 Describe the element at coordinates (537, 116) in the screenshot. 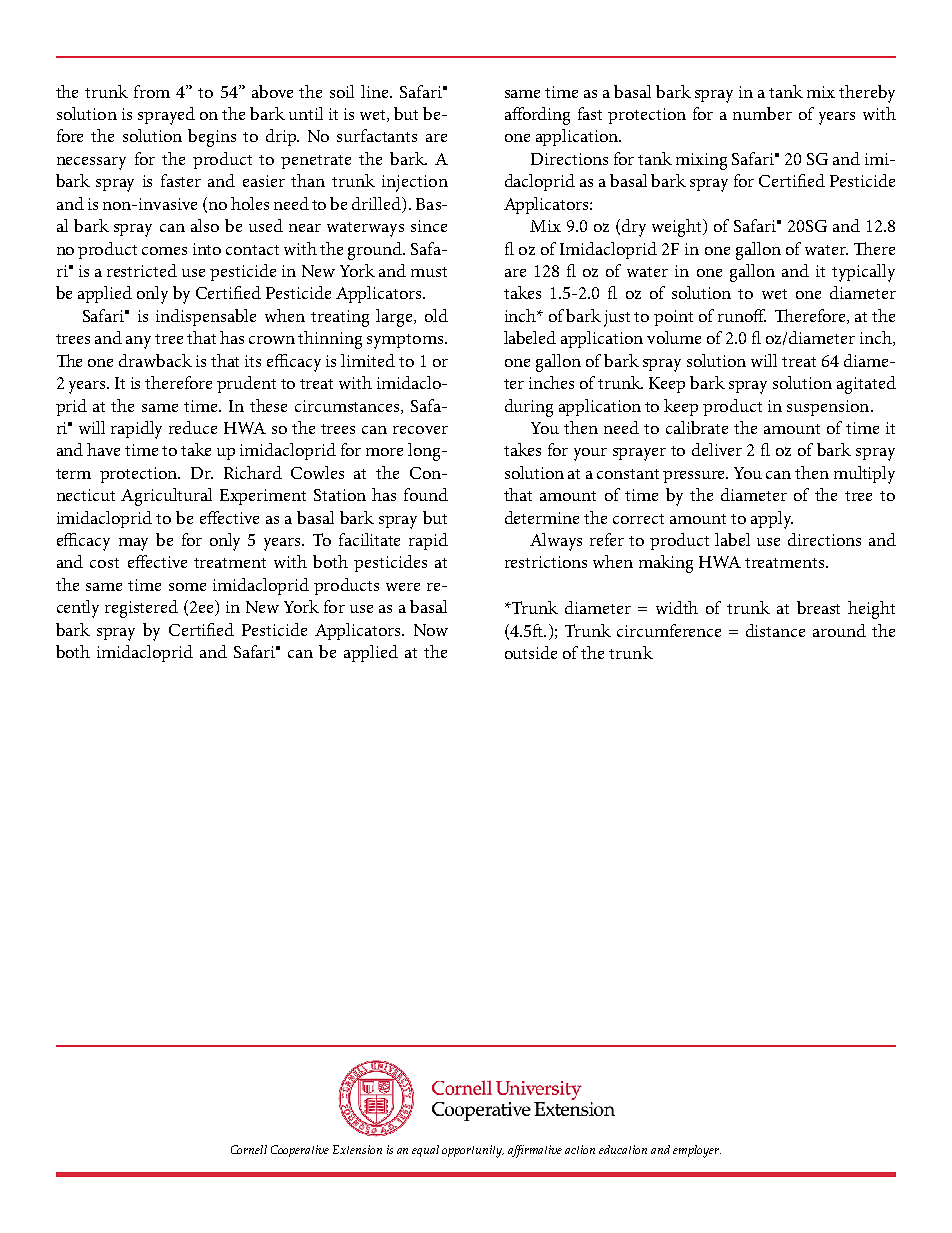

I see `affording` at that location.
